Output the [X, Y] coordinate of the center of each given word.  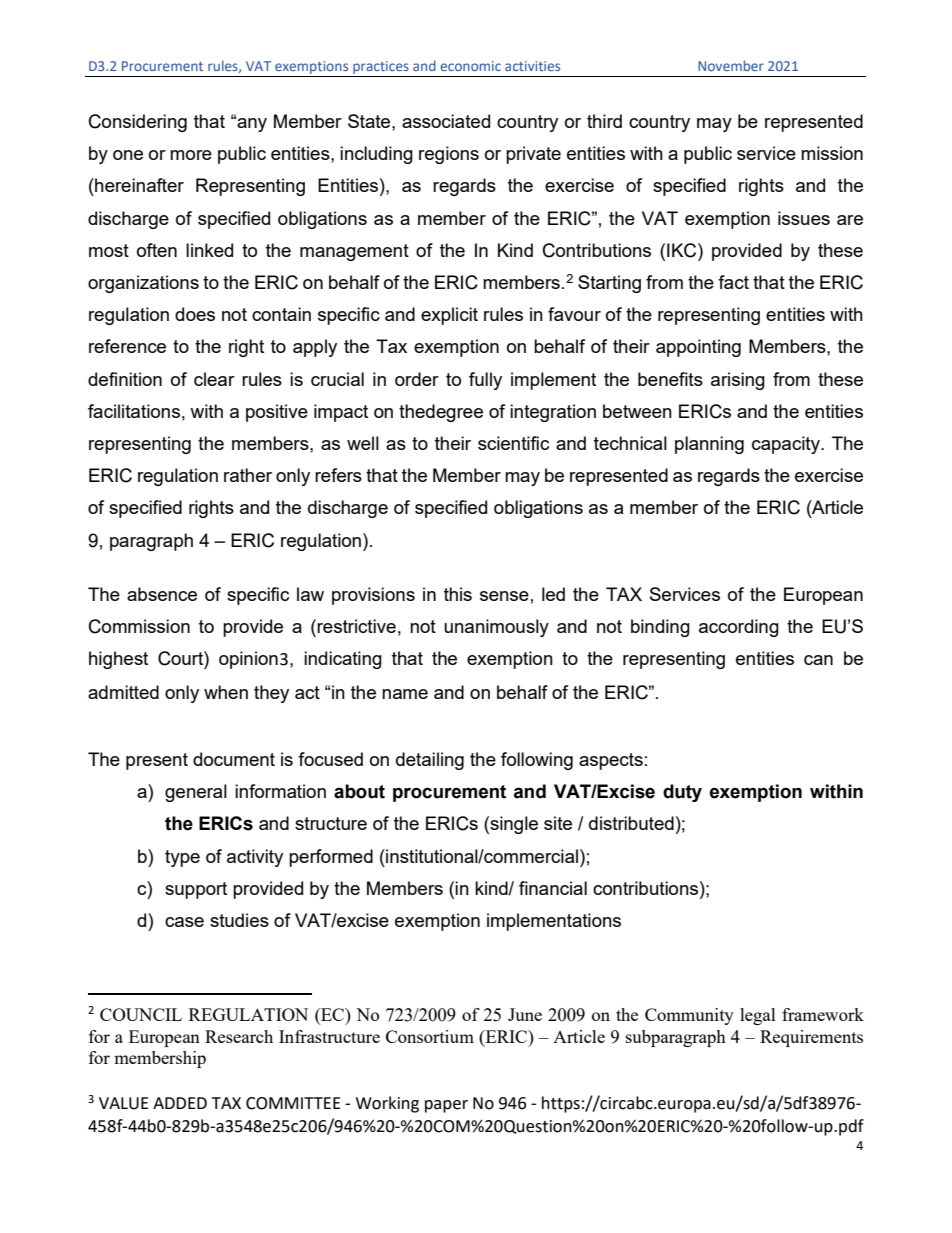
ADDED [180, 1103]
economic [470, 66]
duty [682, 793]
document [234, 759]
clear [214, 379]
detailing [430, 761]
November [731, 65]
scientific [513, 443]
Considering [138, 123]
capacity [787, 445]
